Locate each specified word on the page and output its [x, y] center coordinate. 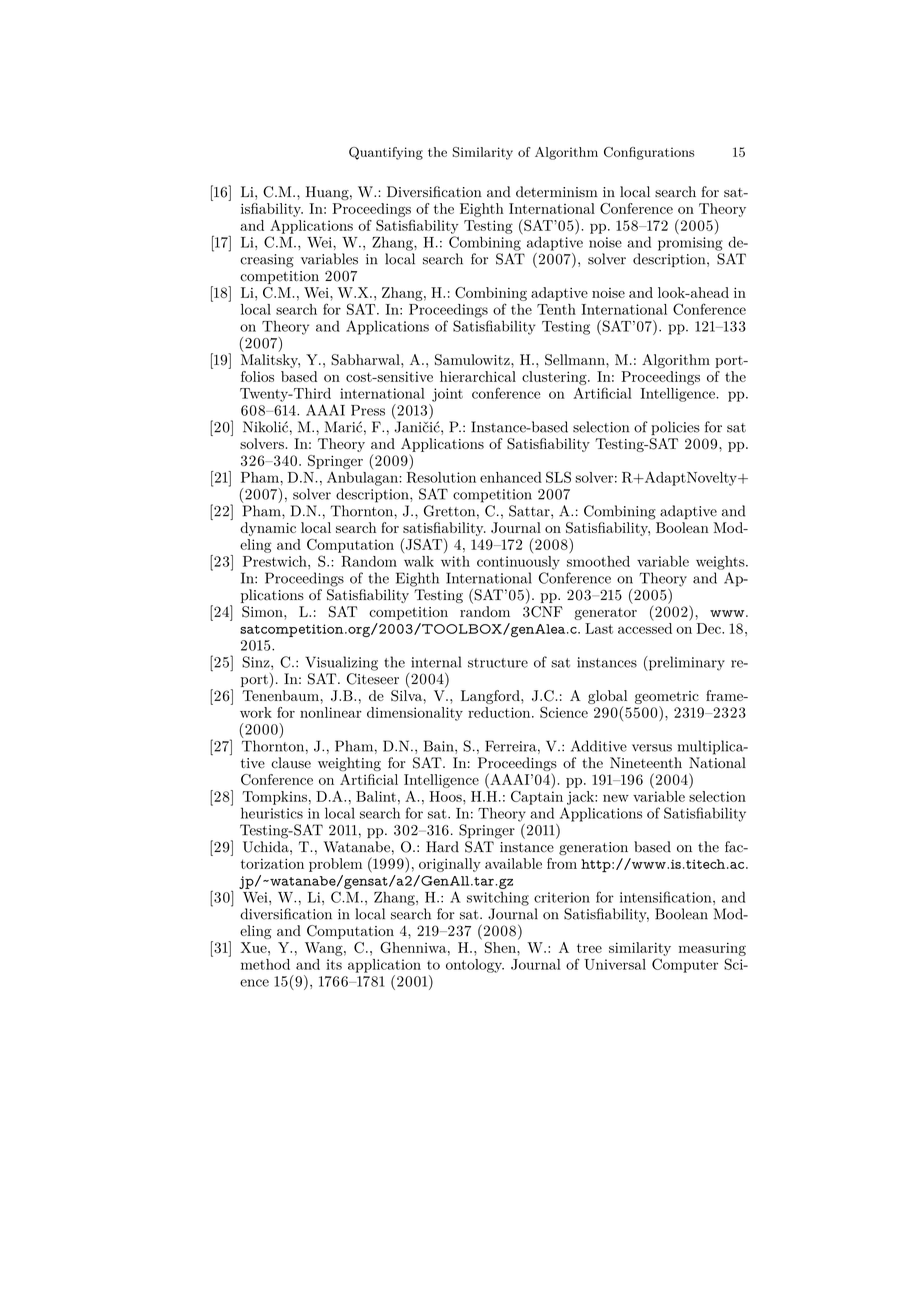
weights [721, 563]
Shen [501, 947]
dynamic [268, 529]
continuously [518, 563]
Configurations [649, 153]
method [265, 964]
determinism [557, 192]
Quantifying [386, 153]
